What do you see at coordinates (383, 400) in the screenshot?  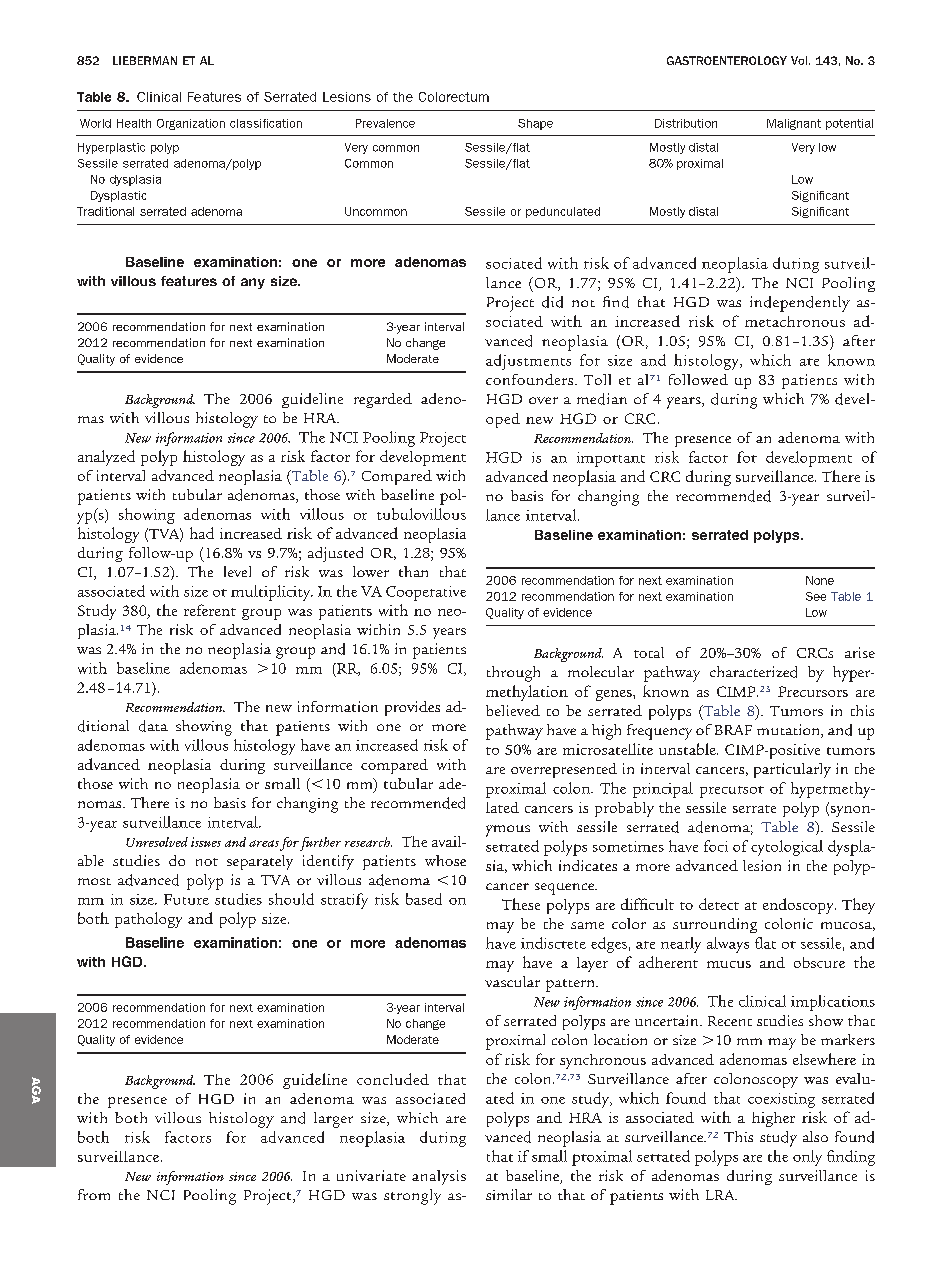 I see `regarded` at bounding box center [383, 400].
